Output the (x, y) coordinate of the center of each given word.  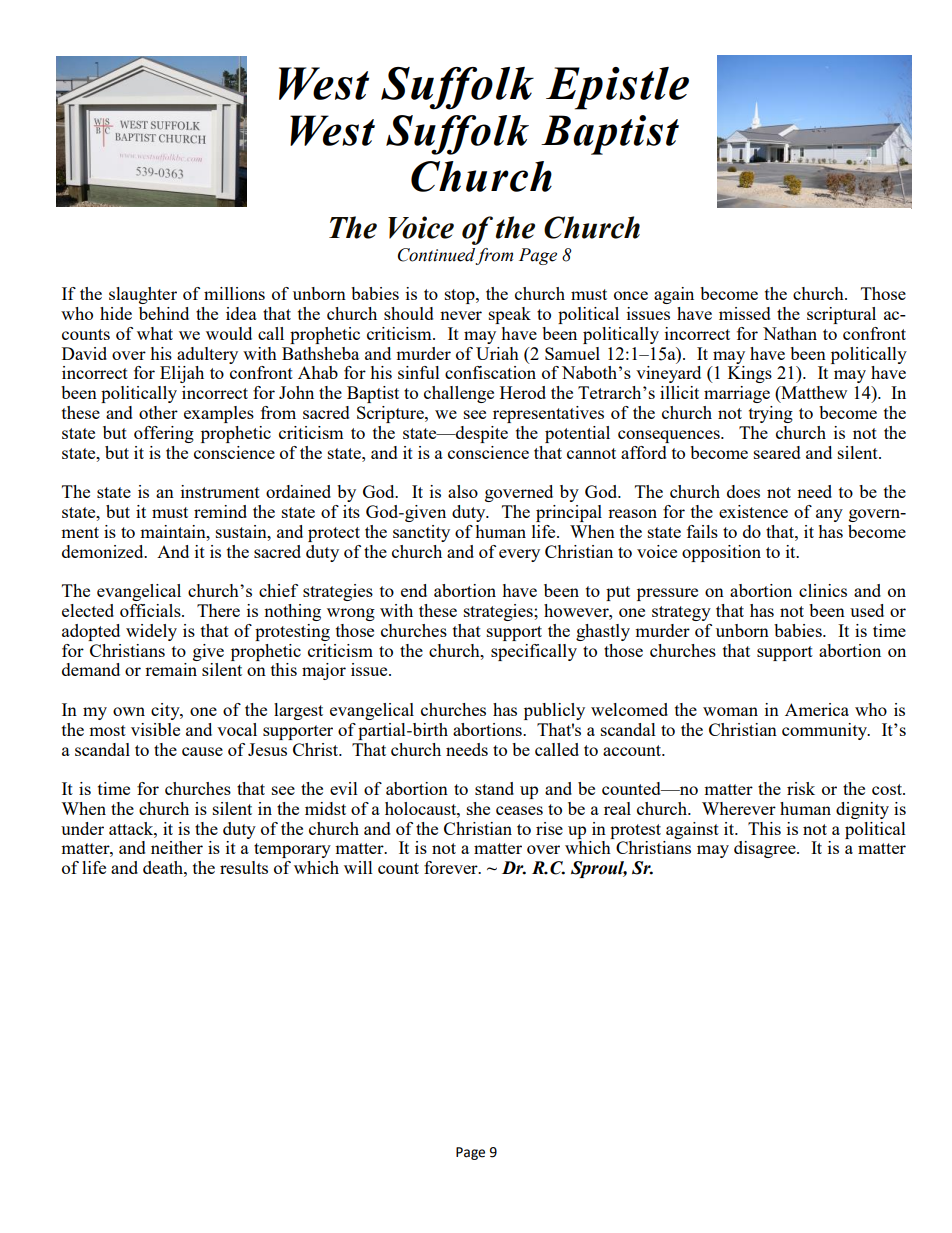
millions (234, 293)
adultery (207, 355)
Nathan (790, 333)
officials (151, 610)
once (631, 295)
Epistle (617, 88)
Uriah (497, 353)
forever (452, 867)
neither (177, 847)
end (414, 590)
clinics (823, 590)
